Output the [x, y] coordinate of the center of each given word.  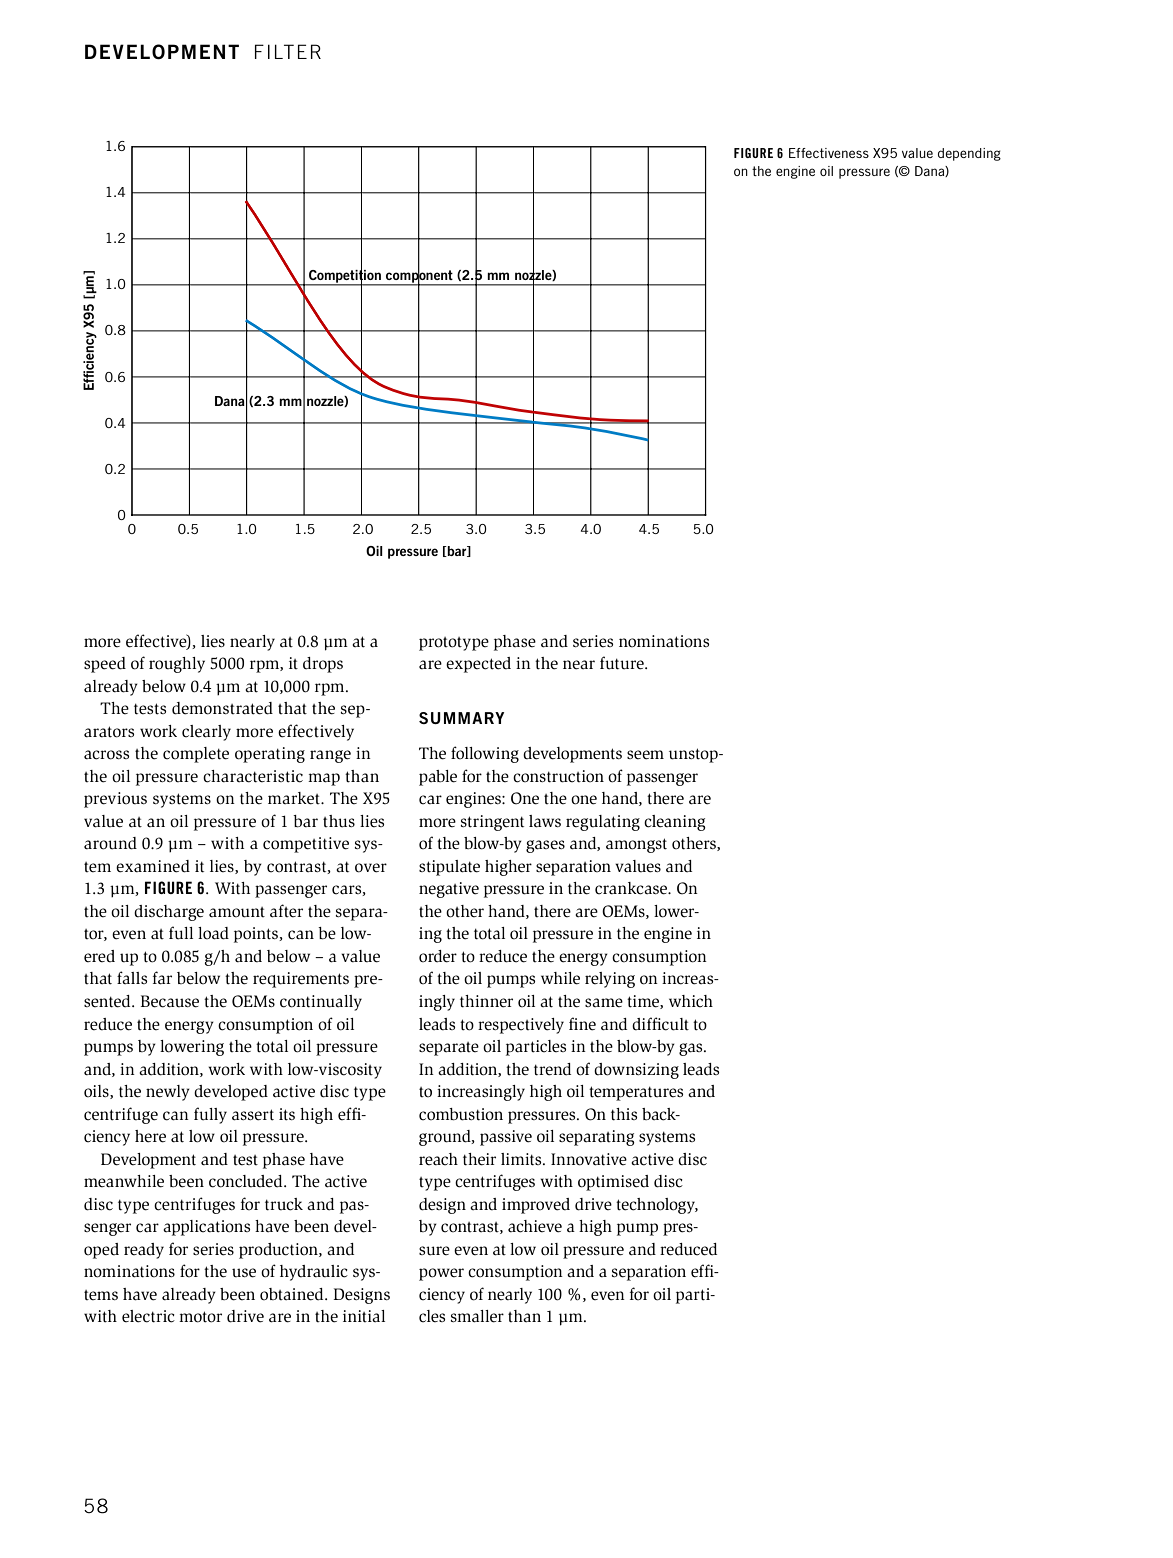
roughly [177, 665]
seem [645, 755]
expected [478, 665]
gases [545, 846]
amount [237, 912]
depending [969, 154]
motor [200, 1317]
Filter [288, 51]
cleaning [675, 823]
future [623, 663]
